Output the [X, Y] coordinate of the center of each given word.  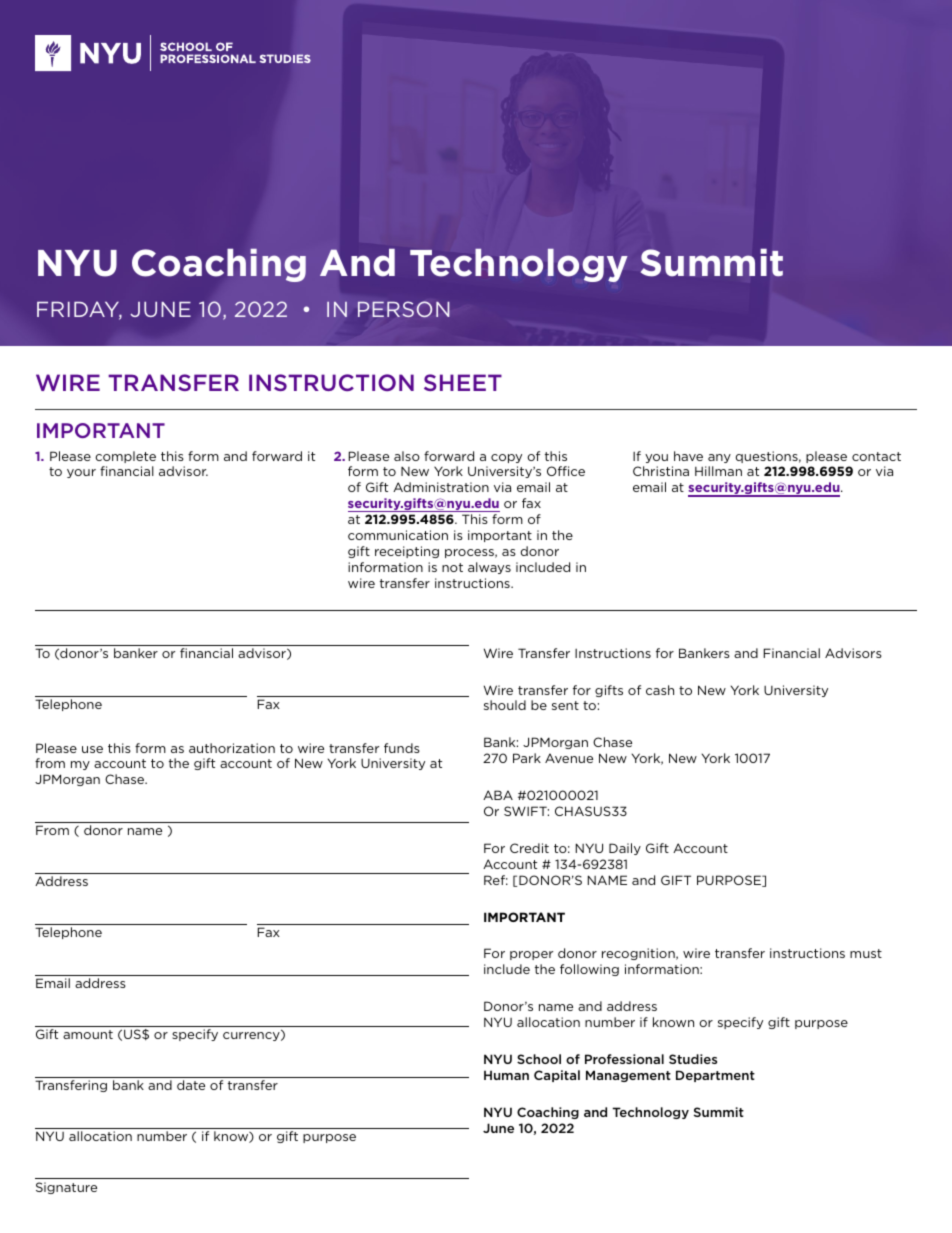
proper [531, 955]
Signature [66, 1188]
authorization [232, 748]
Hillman [718, 471]
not [452, 567]
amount [88, 1034]
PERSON [404, 309]
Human [506, 1075]
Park [527, 758]
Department [715, 1076]
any [719, 458]
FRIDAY [79, 310]
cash [660, 690]
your [81, 473]
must [866, 953]
